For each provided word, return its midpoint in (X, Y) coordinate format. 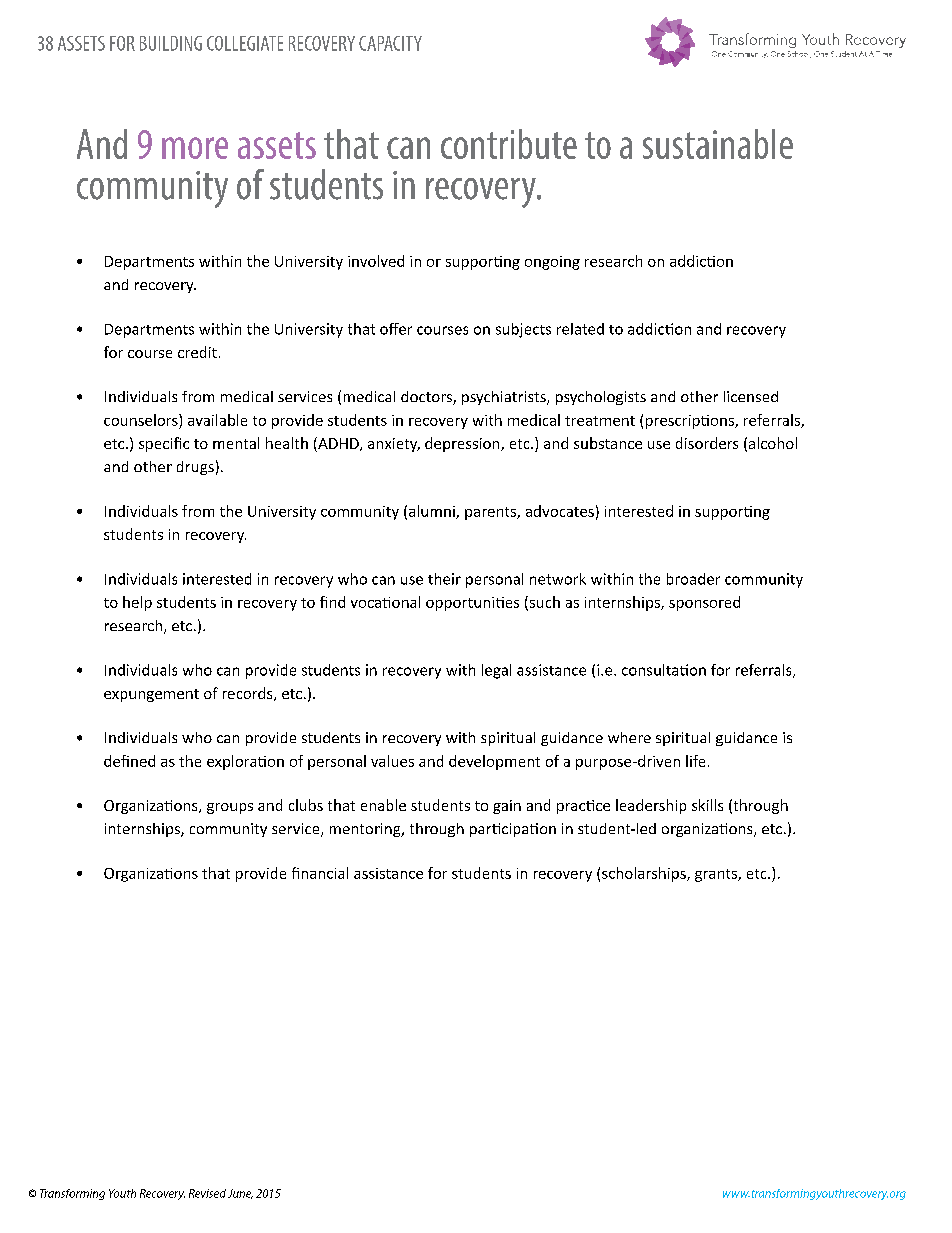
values (392, 761)
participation (513, 830)
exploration (245, 762)
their (444, 579)
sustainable (718, 144)
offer (396, 329)
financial (320, 873)
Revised (207, 1193)
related (580, 329)
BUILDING (171, 43)
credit (197, 352)
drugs (195, 468)
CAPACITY (390, 43)
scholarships (645, 874)
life (695, 761)
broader (693, 579)
